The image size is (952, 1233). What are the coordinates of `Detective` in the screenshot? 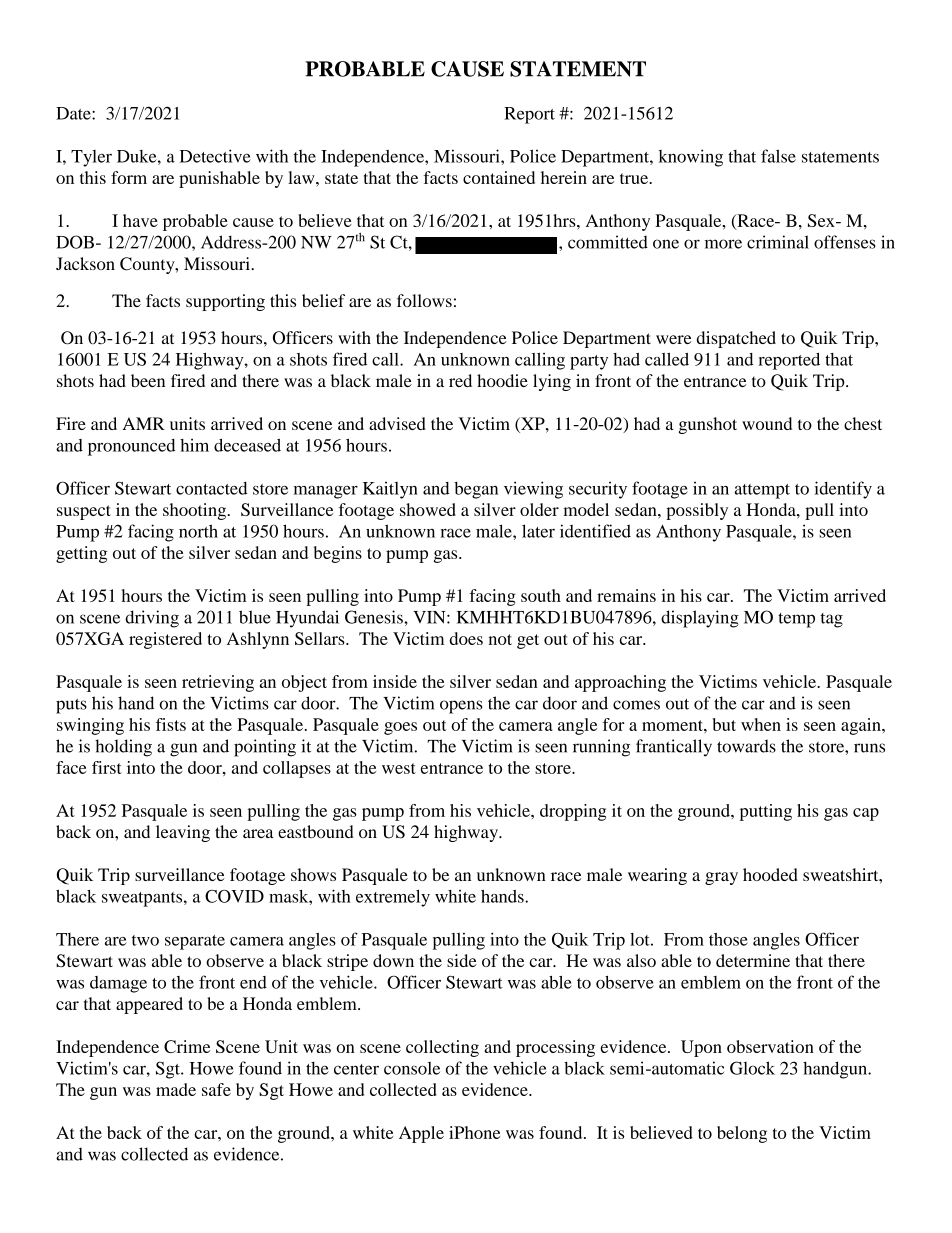 It's located at (215, 156).
